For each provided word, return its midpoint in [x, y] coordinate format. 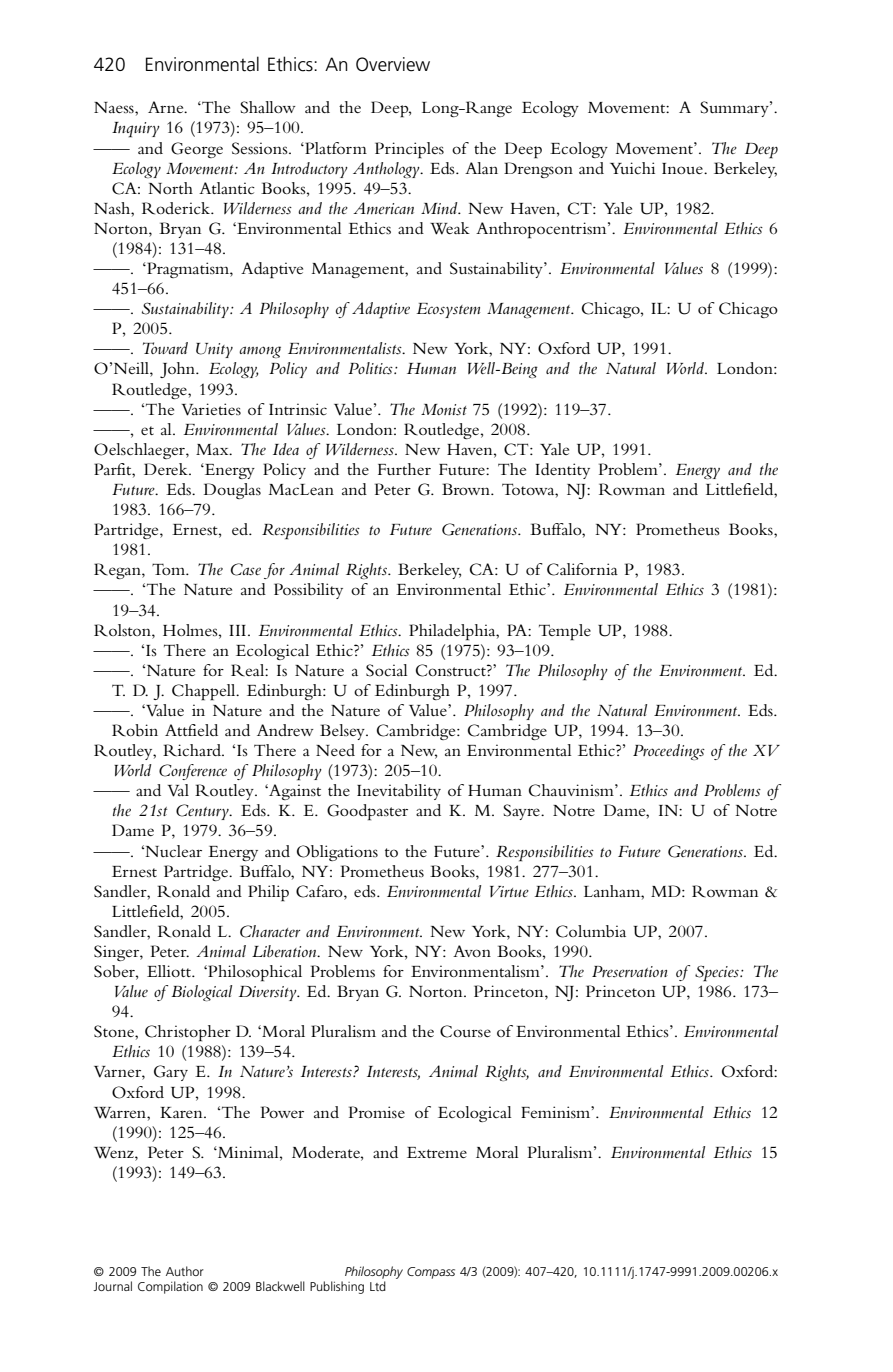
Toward [165, 348]
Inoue [683, 168]
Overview [393, 64]
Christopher [188, 1033]
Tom [170, 569]
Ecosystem [448, 310]
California [582, 569]
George [197, 150]
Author [185, 1271]
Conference [193, 772]
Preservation [630, 972]
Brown [467, 489]
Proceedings [669, 752]
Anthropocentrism [542, 230]
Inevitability [399, 792]
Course [465, 1031]
